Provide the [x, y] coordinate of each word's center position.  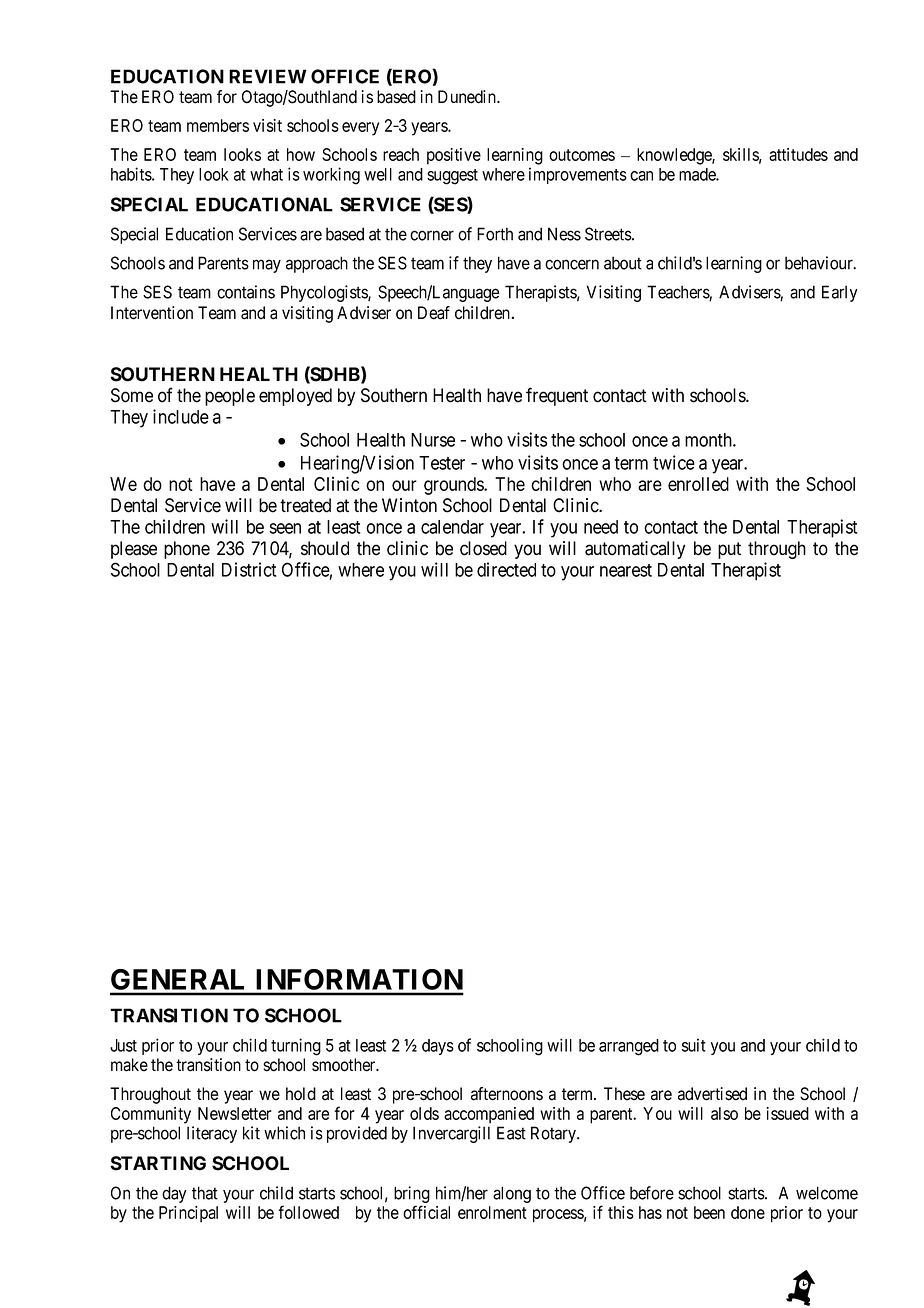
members [218, 125]
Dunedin [468, 97]
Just [123, 1045]
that [205, 1193]
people [230, 397]
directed [506, 569]
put [729, 550]
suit [694, 1045]
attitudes [798, 154]
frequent [557, 396]
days [438, 1047]
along [512, 1194]
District [249, 569]
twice [674, 462]
